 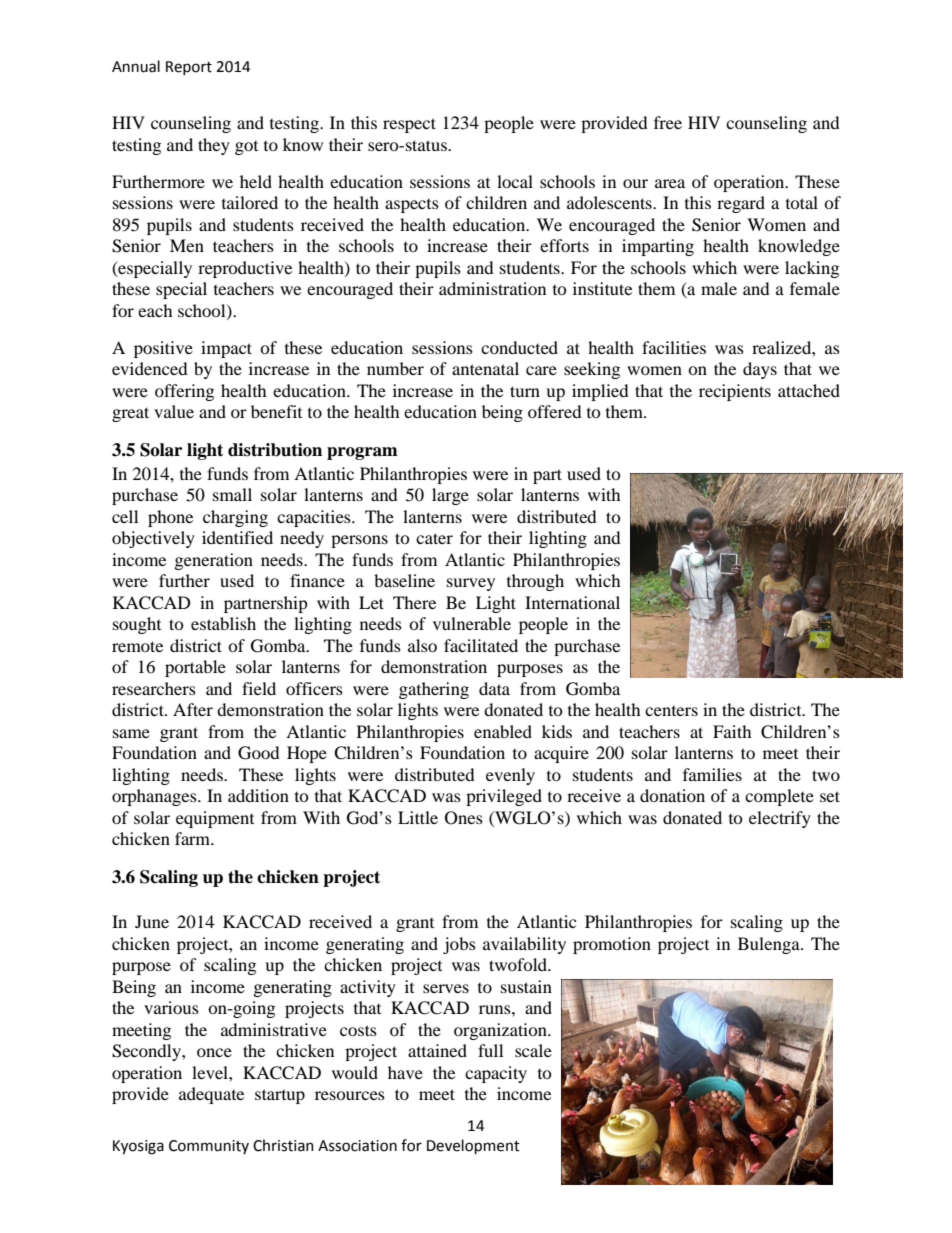 What do you see at coordinates (510, 776) in the document?
I see `evenly` at bounding box center [510, 776].
